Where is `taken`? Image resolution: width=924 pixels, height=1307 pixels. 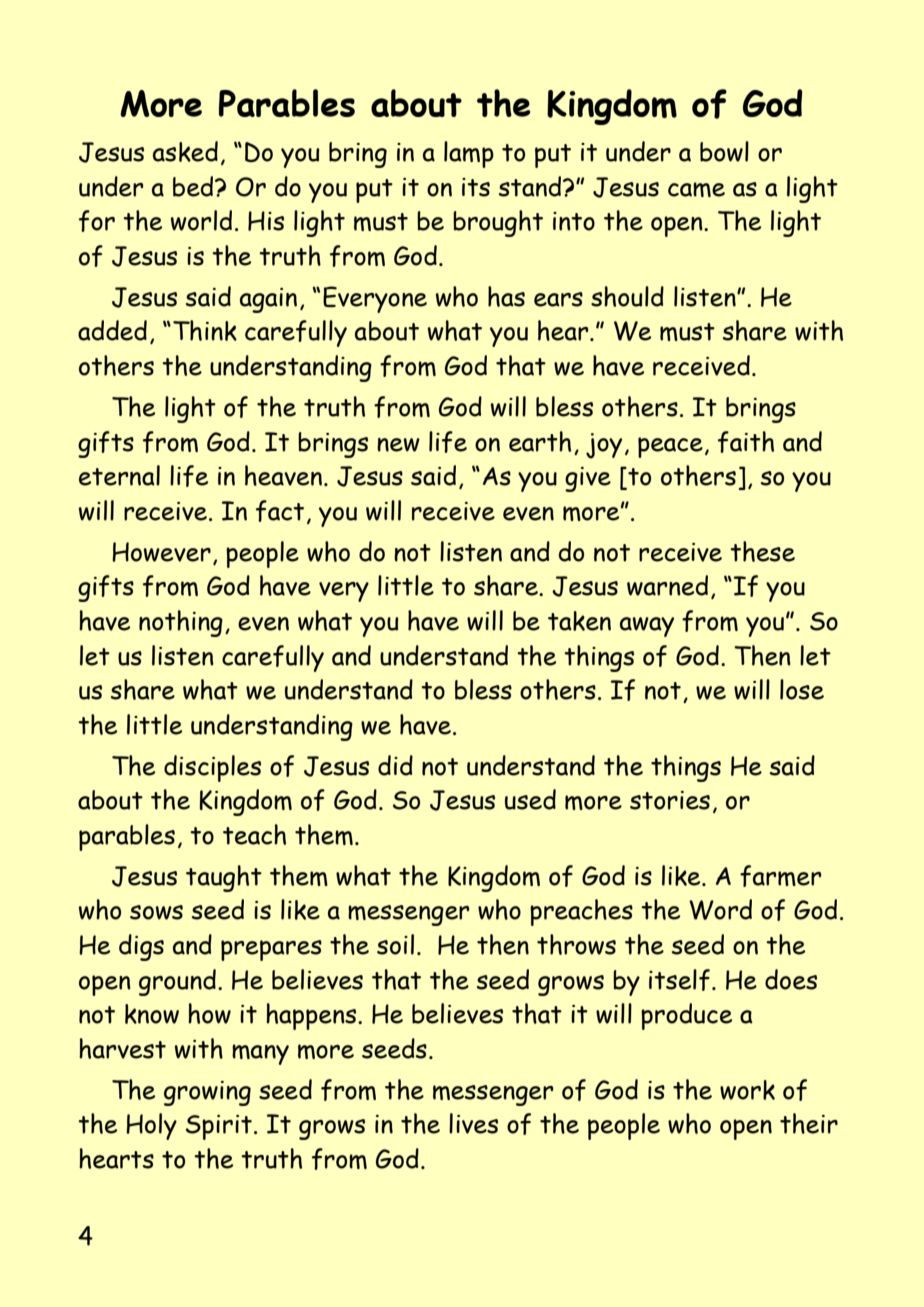
taken is located at coordinates (579, 621).
